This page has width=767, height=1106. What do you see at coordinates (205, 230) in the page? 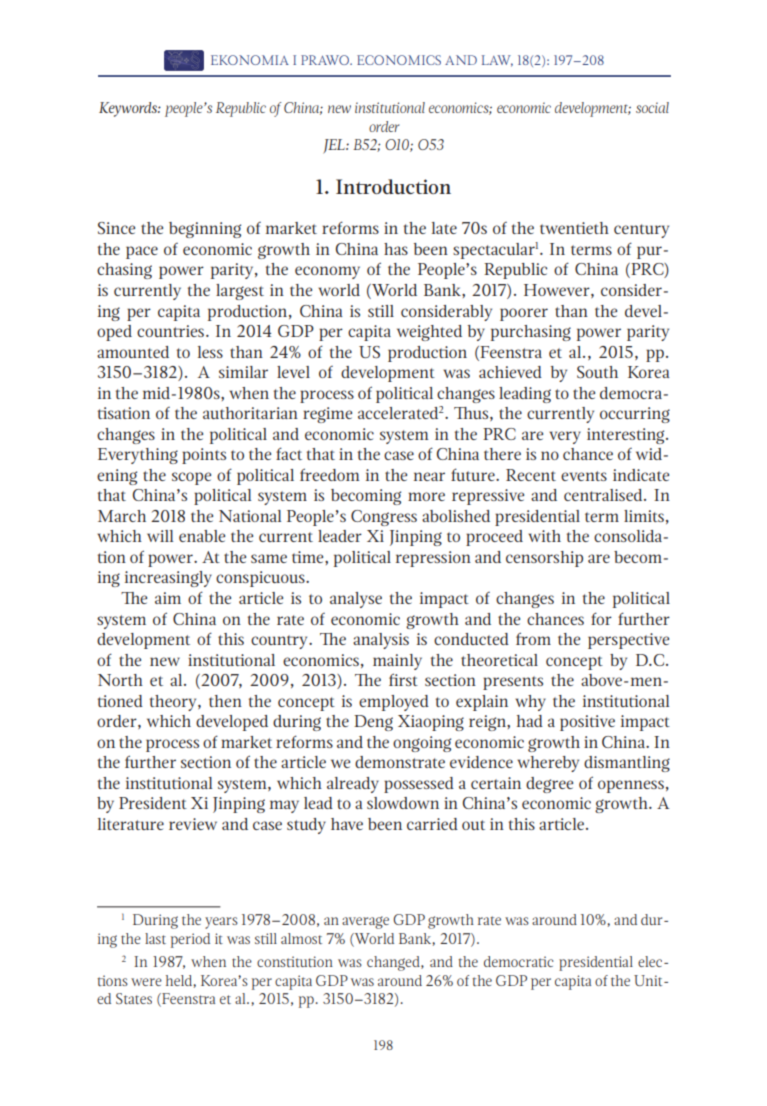
I see `beginning` at bounding box center [205, 230].
